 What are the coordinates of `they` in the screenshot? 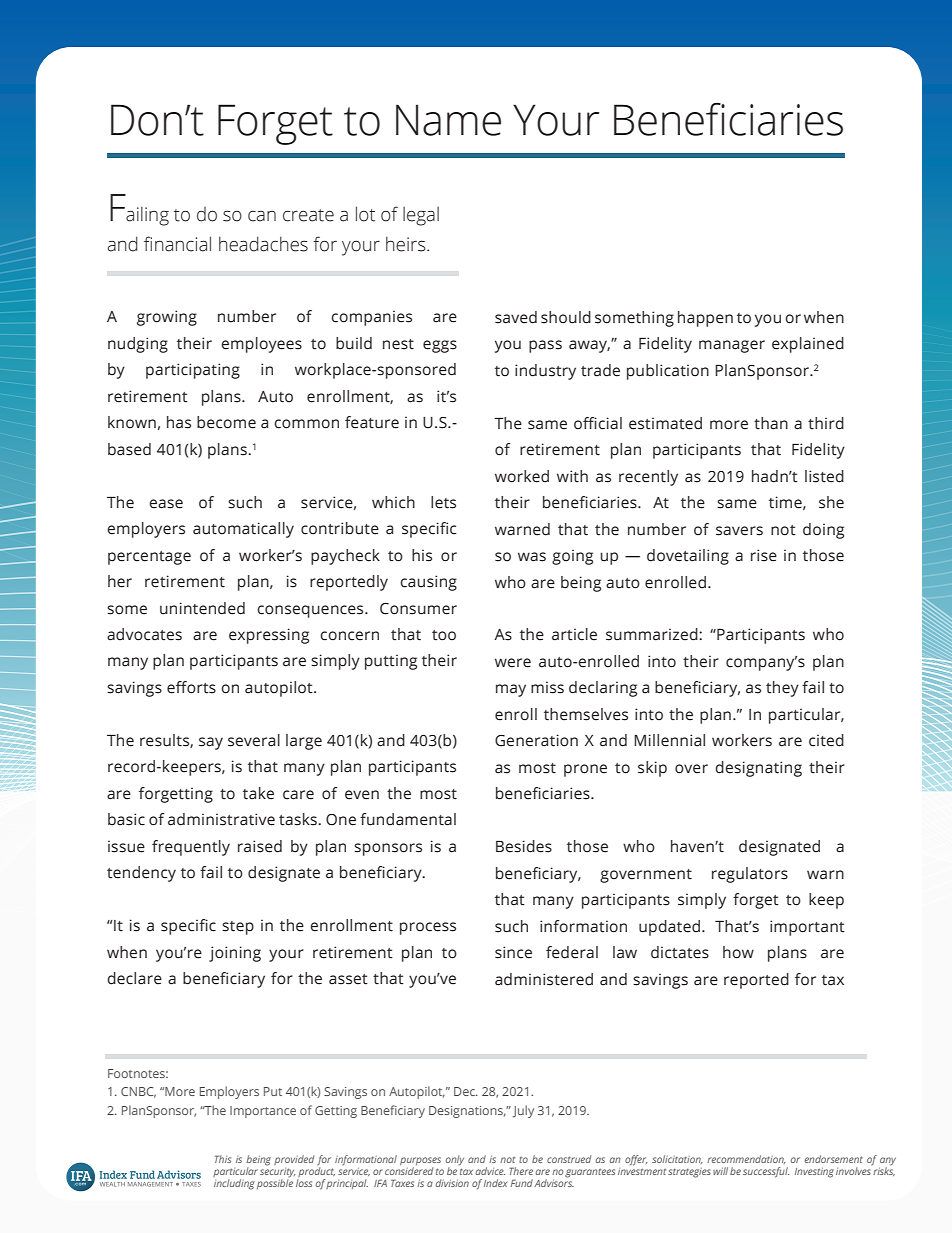 It's located at (782, 689).
